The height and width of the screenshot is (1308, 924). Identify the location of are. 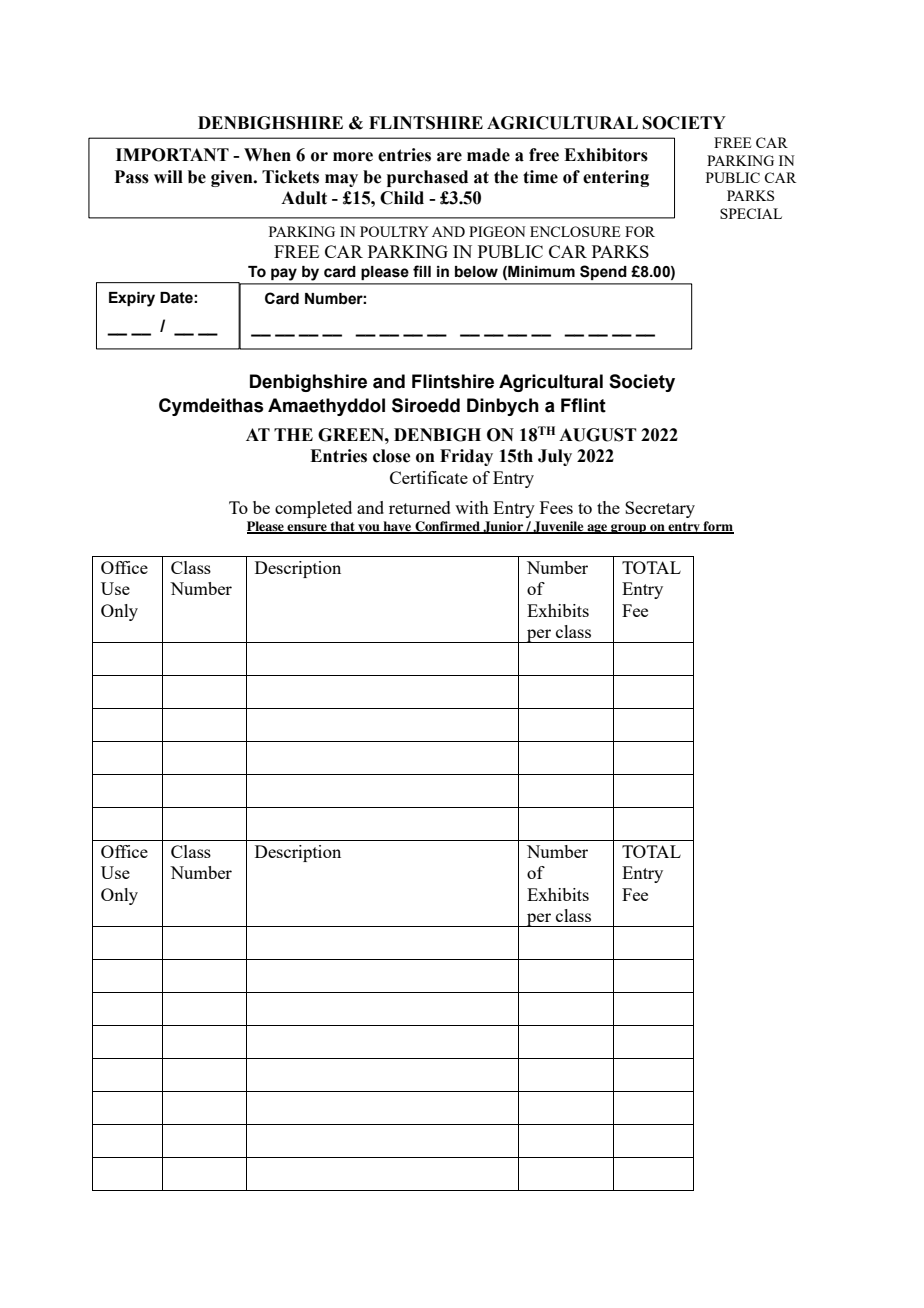
(449, 157).
